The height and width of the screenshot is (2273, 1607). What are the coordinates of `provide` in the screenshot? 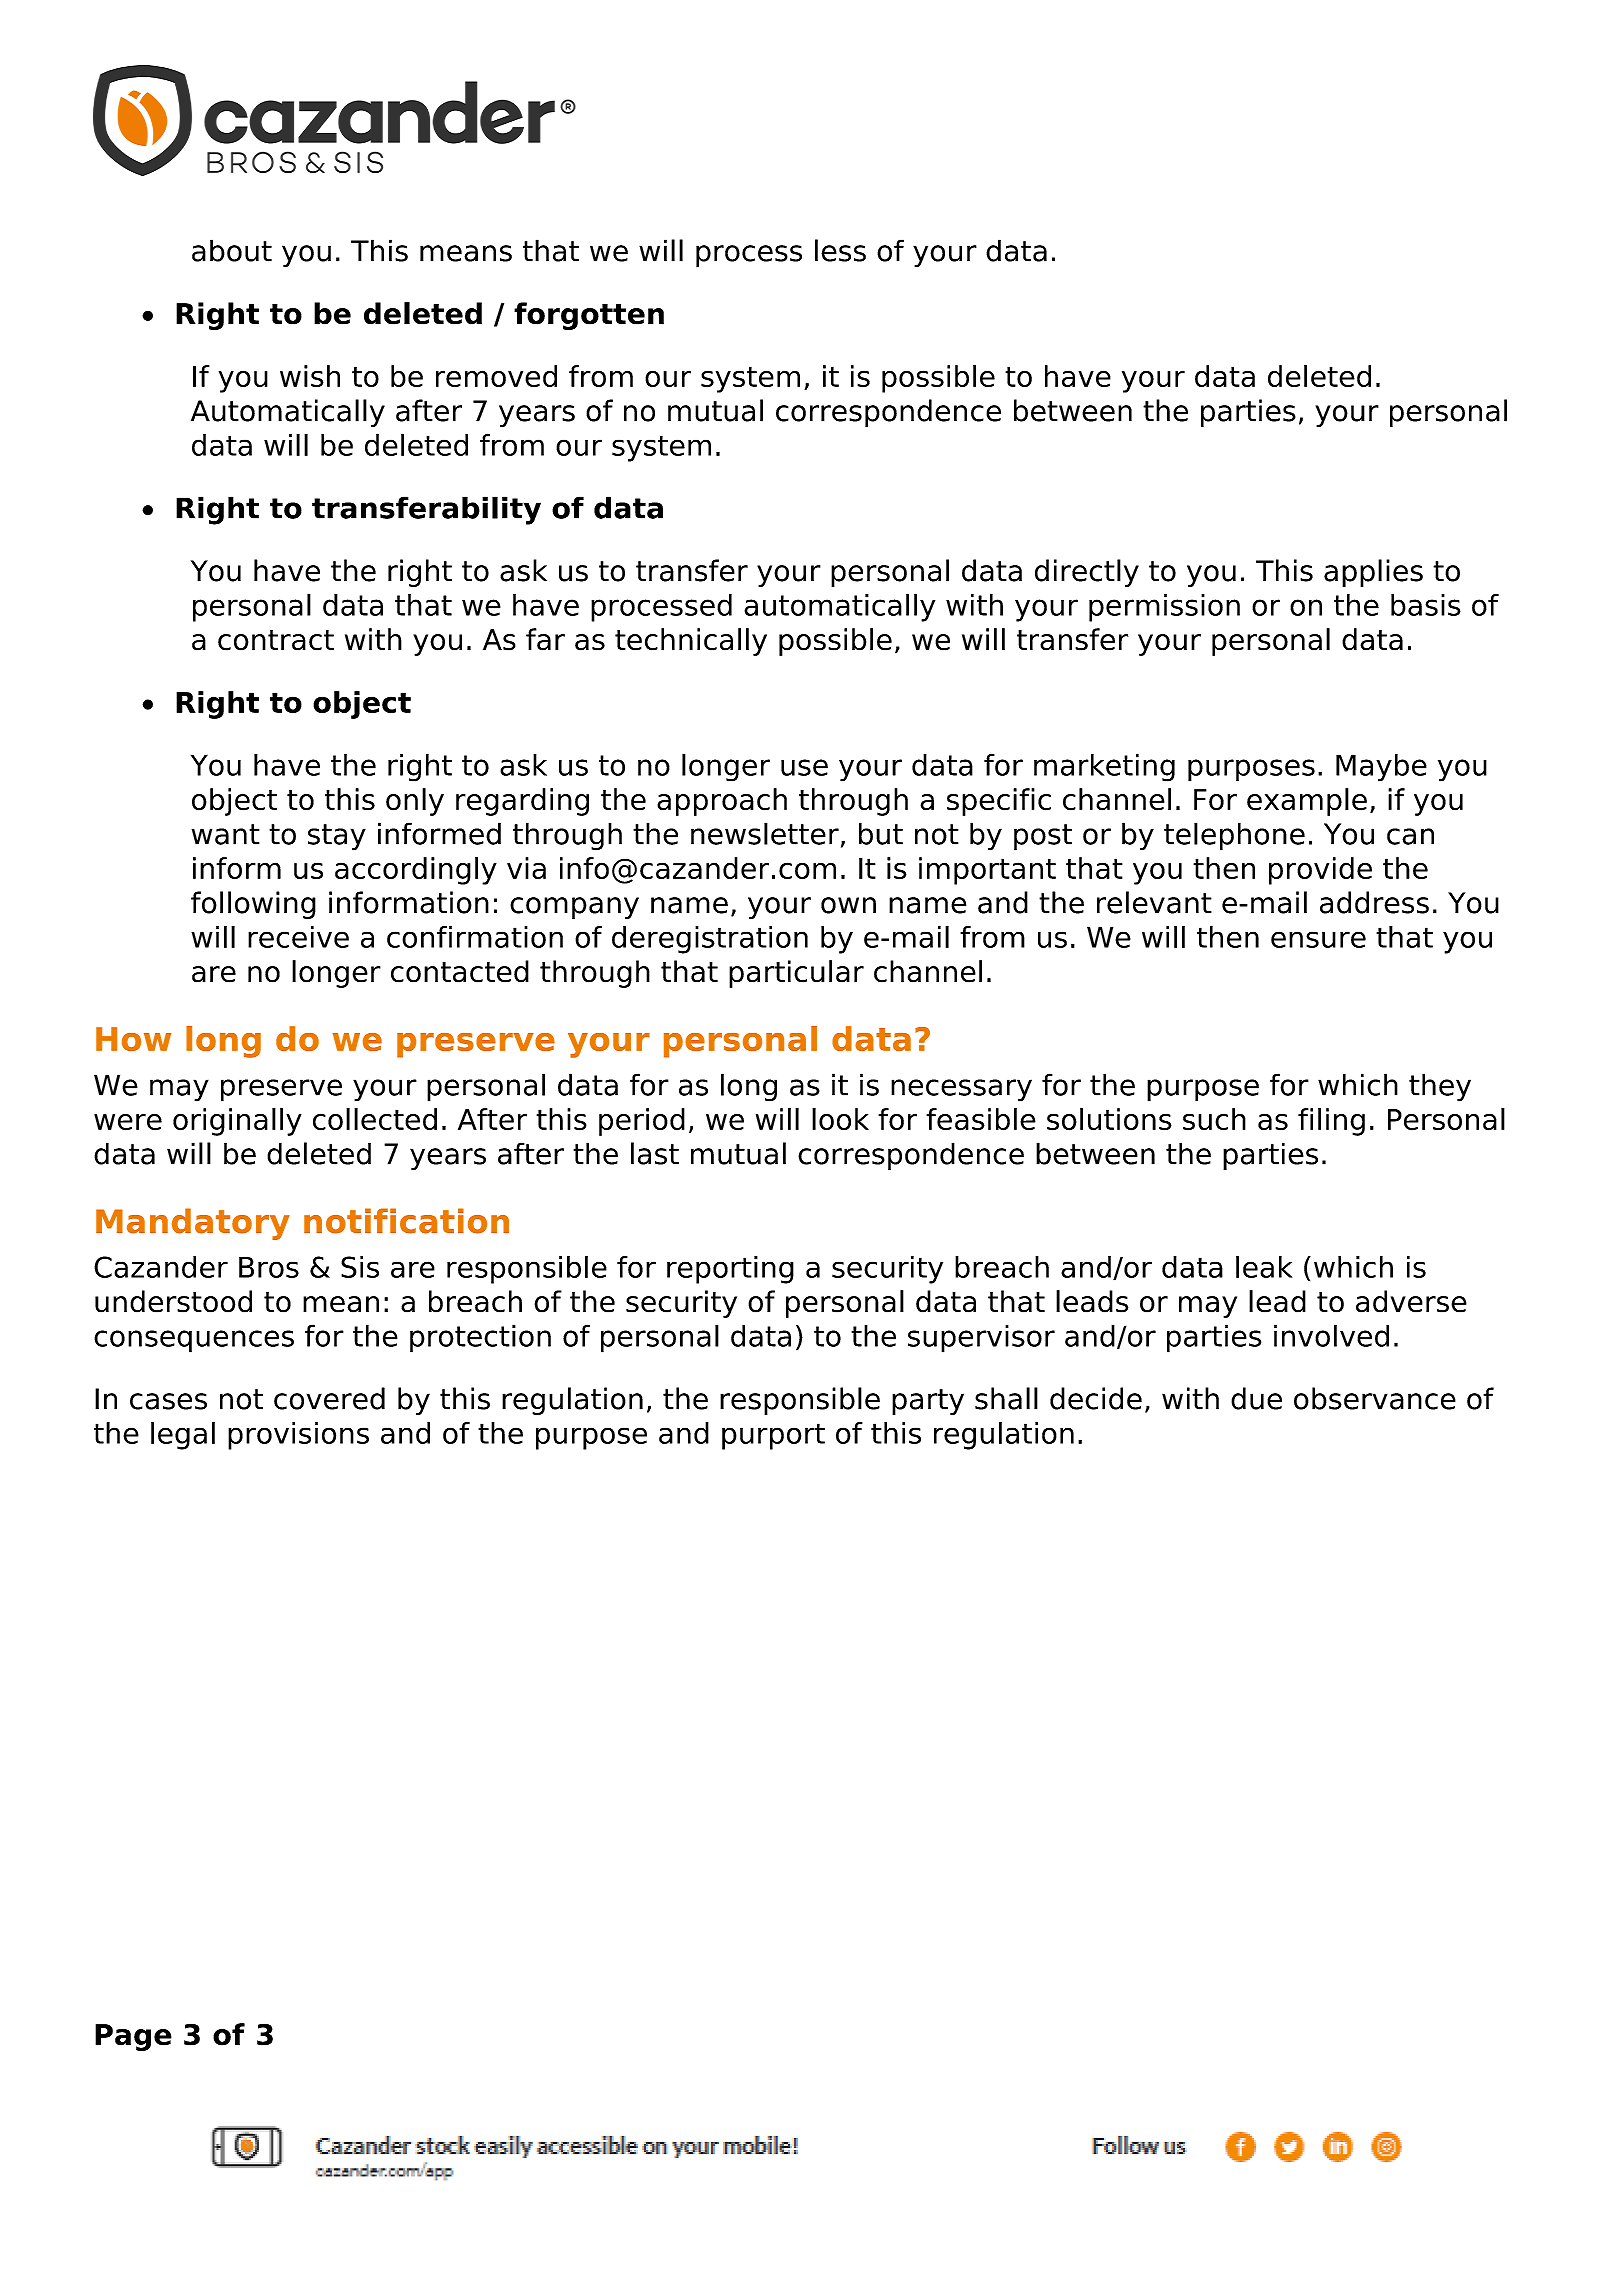 It's located at (1320, 871).
